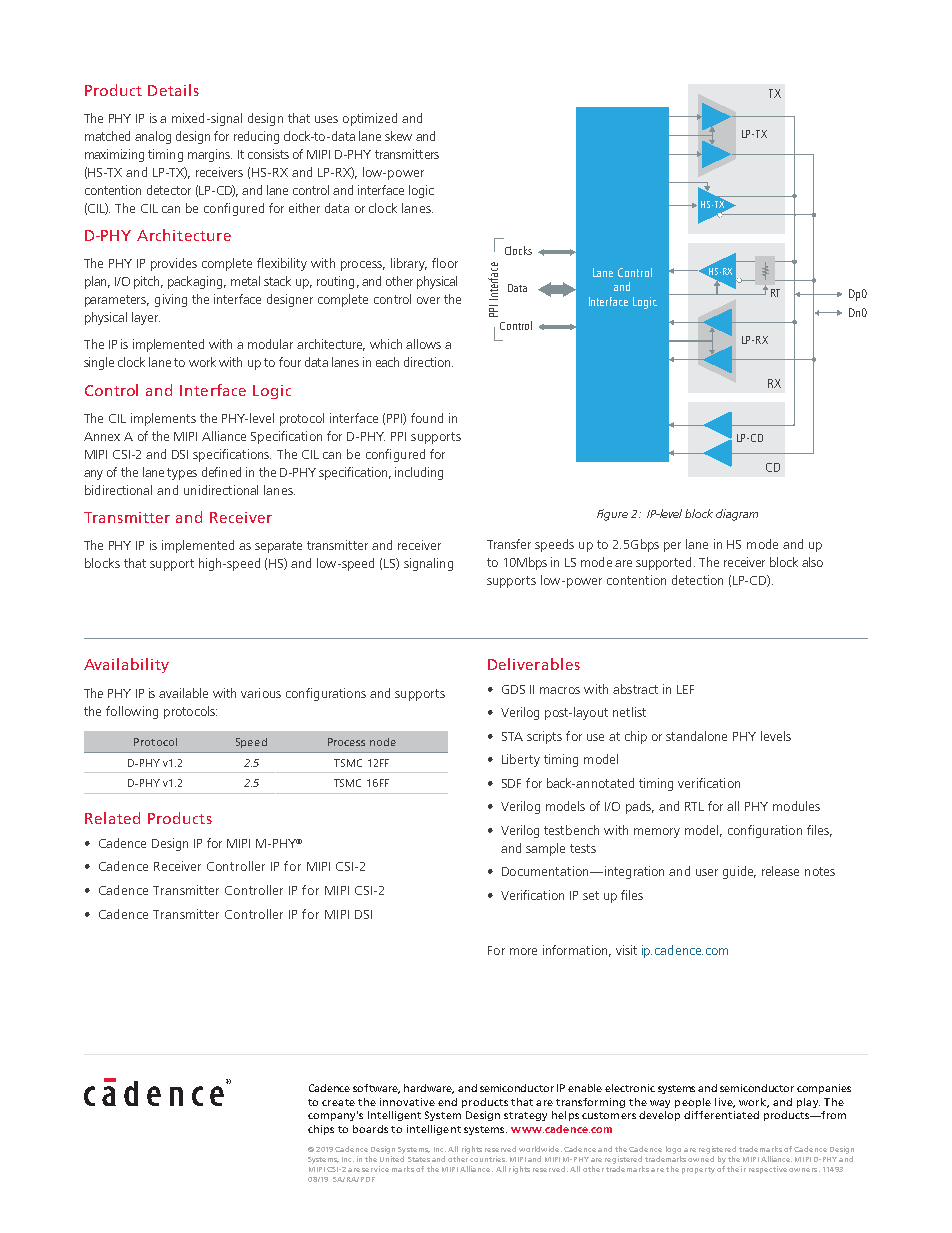 Image resolution: width=952 pixels, height=1233 pixels. What do you see at coordinates (694, 806) in the document?
I see `RTL` at bounding box center [694, 806].
